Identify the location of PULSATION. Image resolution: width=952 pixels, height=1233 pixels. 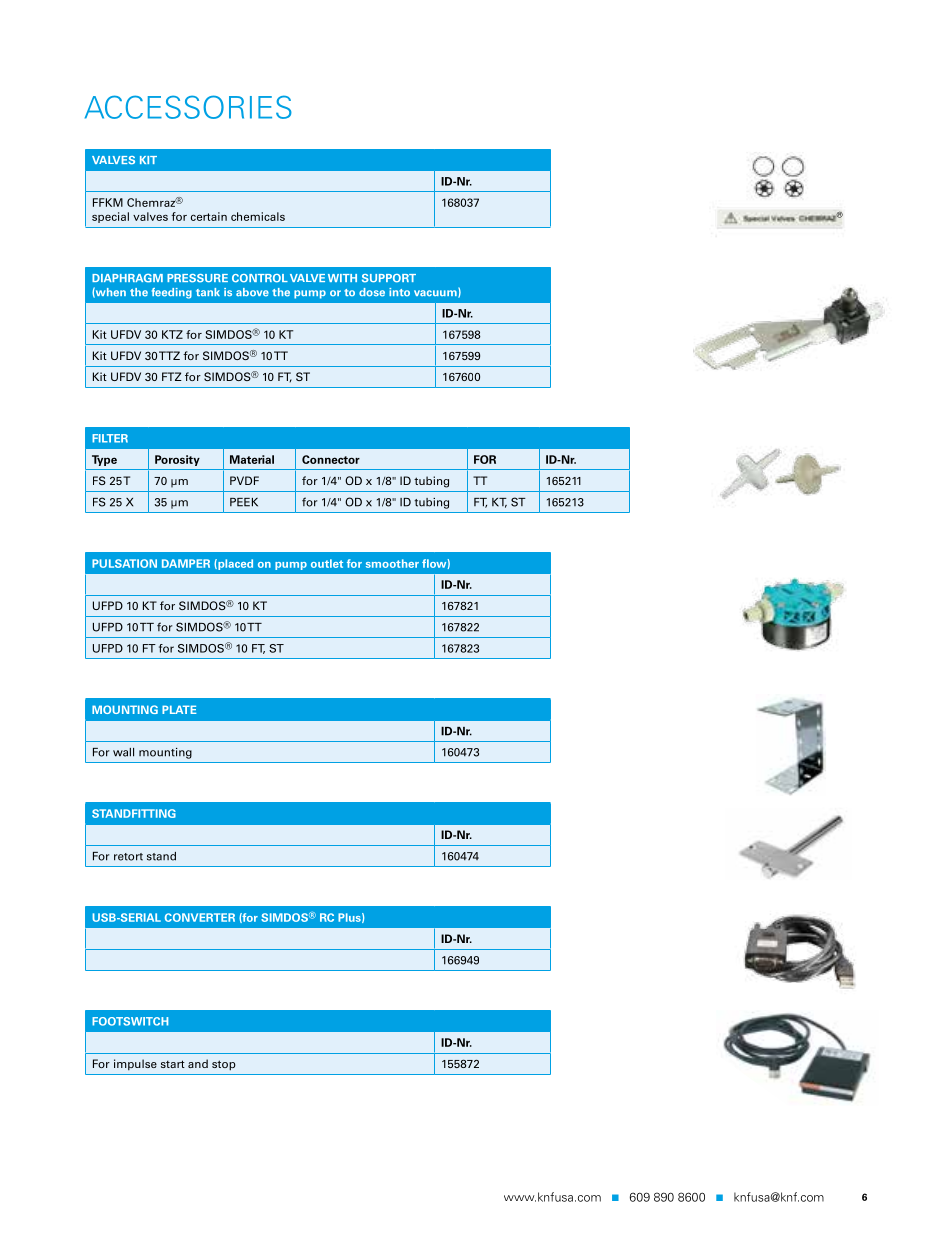
(124, 563).
